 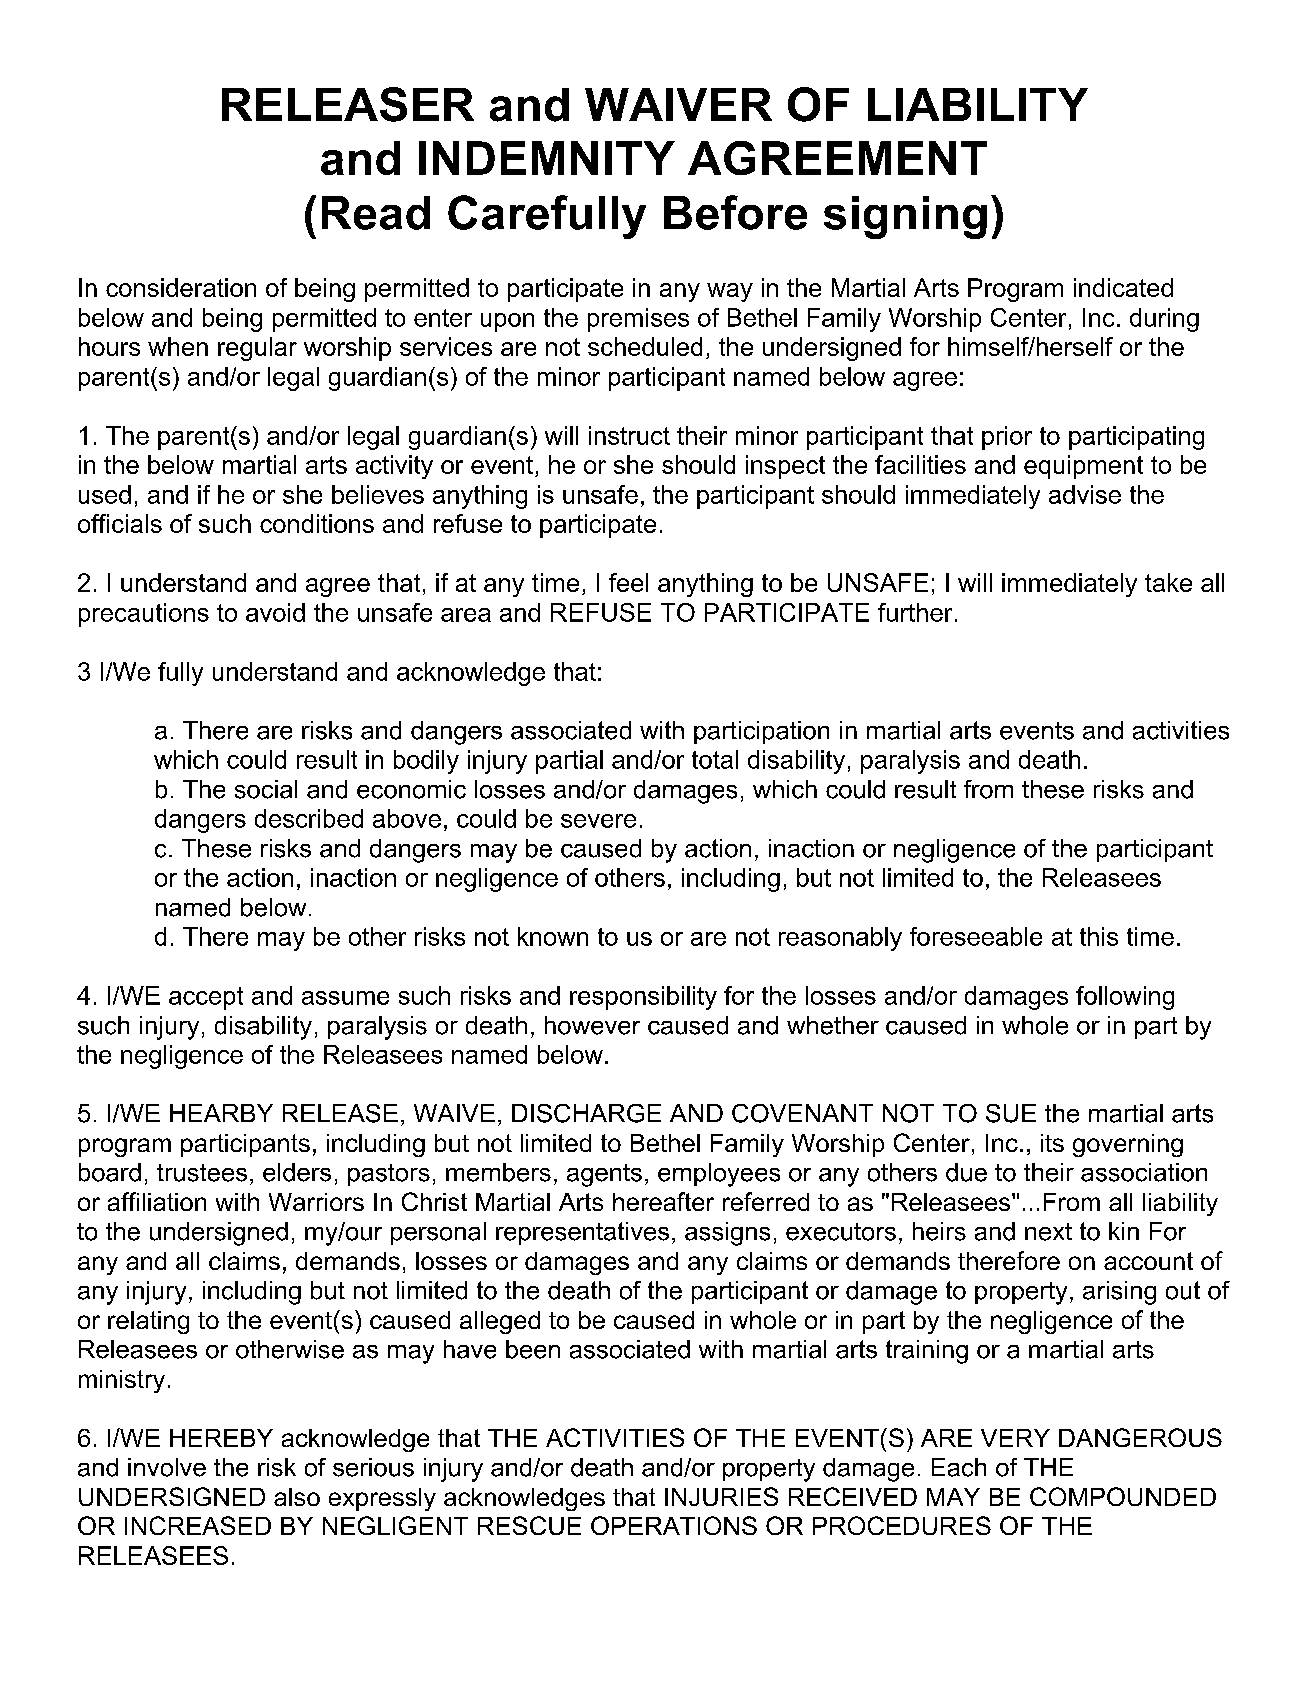 What do you see at coordinates (735, 212) in the page?
I see `Before` at bounding box center [735, 212].
